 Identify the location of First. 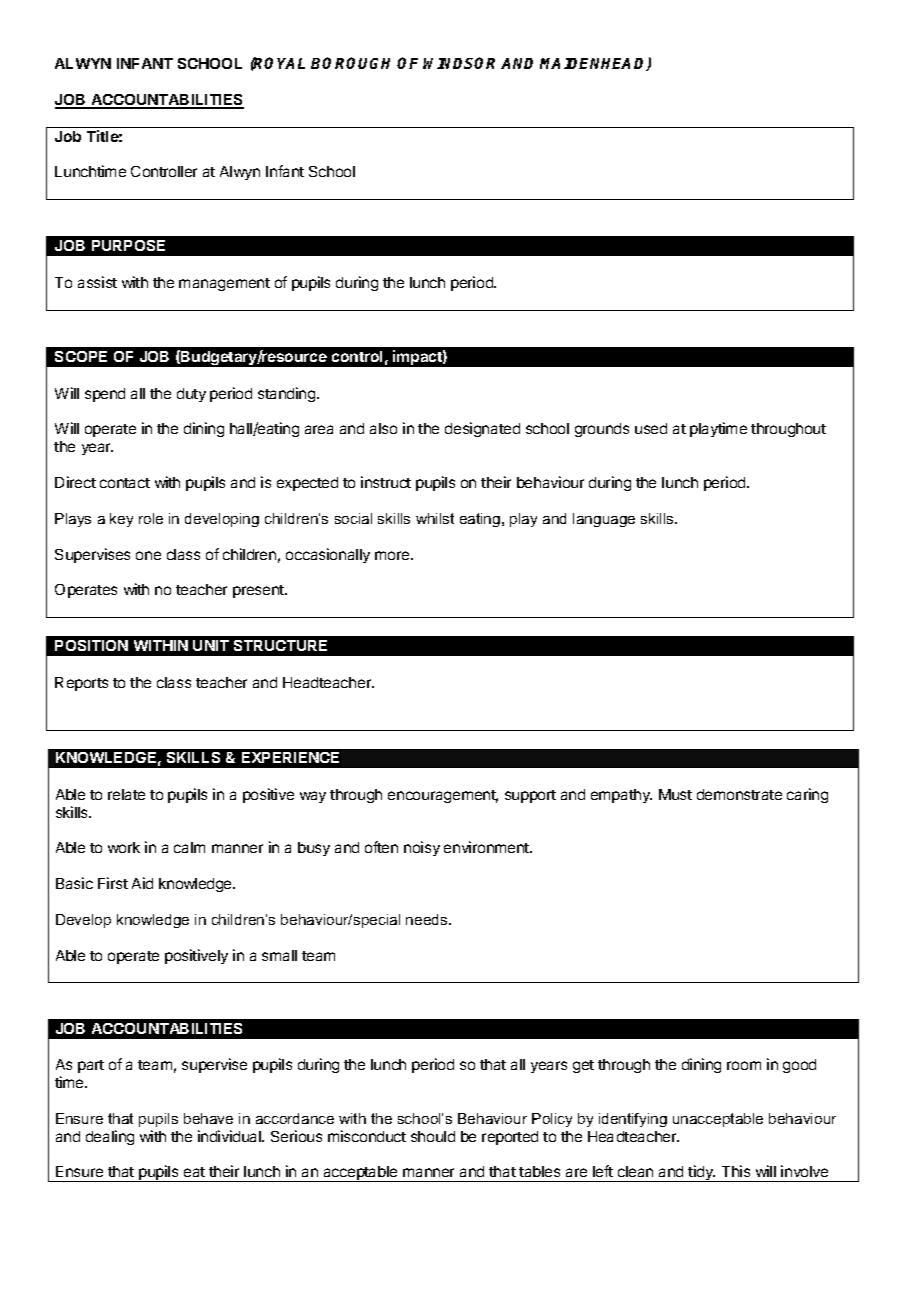
(113, 883).
